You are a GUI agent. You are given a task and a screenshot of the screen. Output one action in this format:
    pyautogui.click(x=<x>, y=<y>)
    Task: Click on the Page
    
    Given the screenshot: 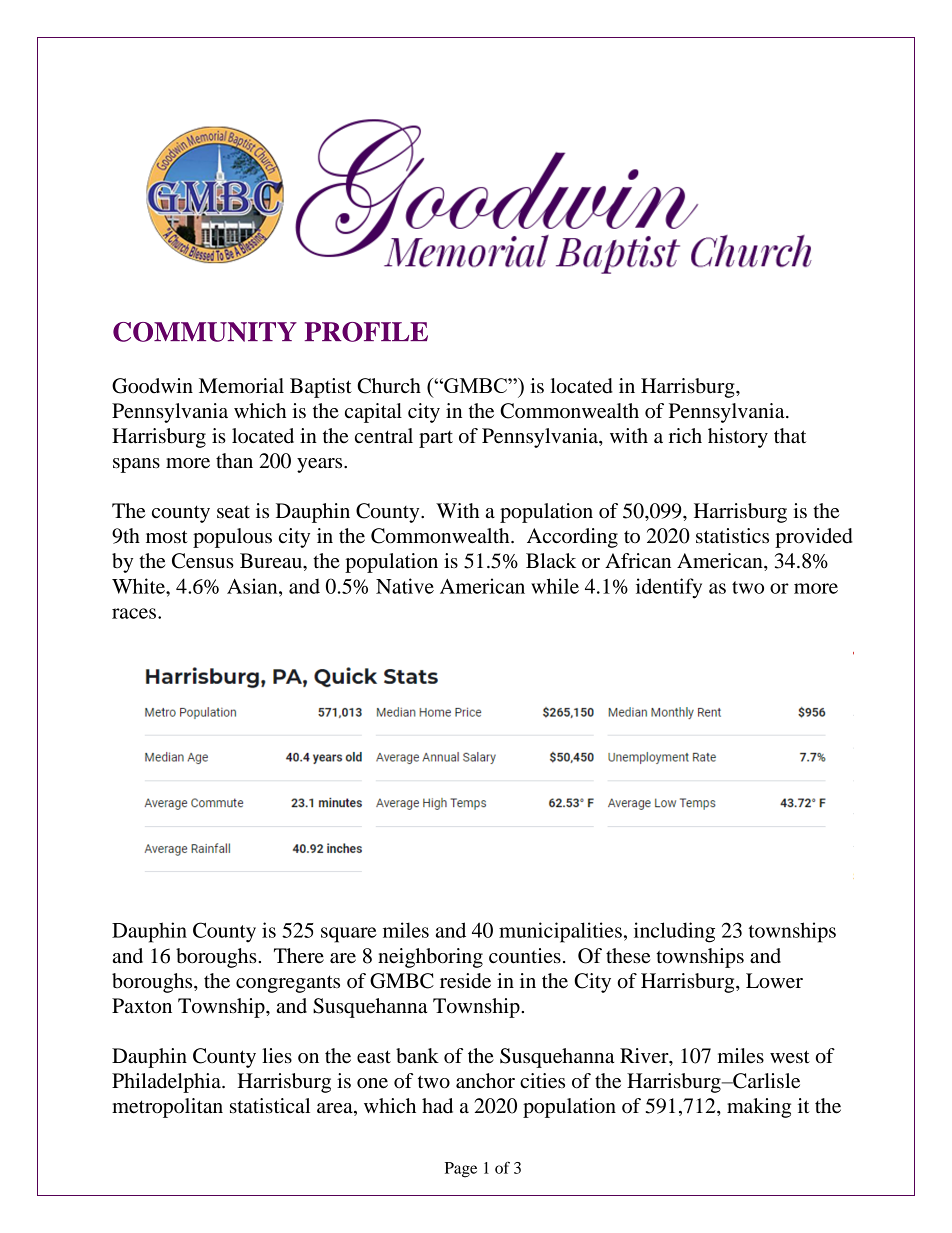 What is the action you would take?
    pyautogui.click(x=461, y=1170)
